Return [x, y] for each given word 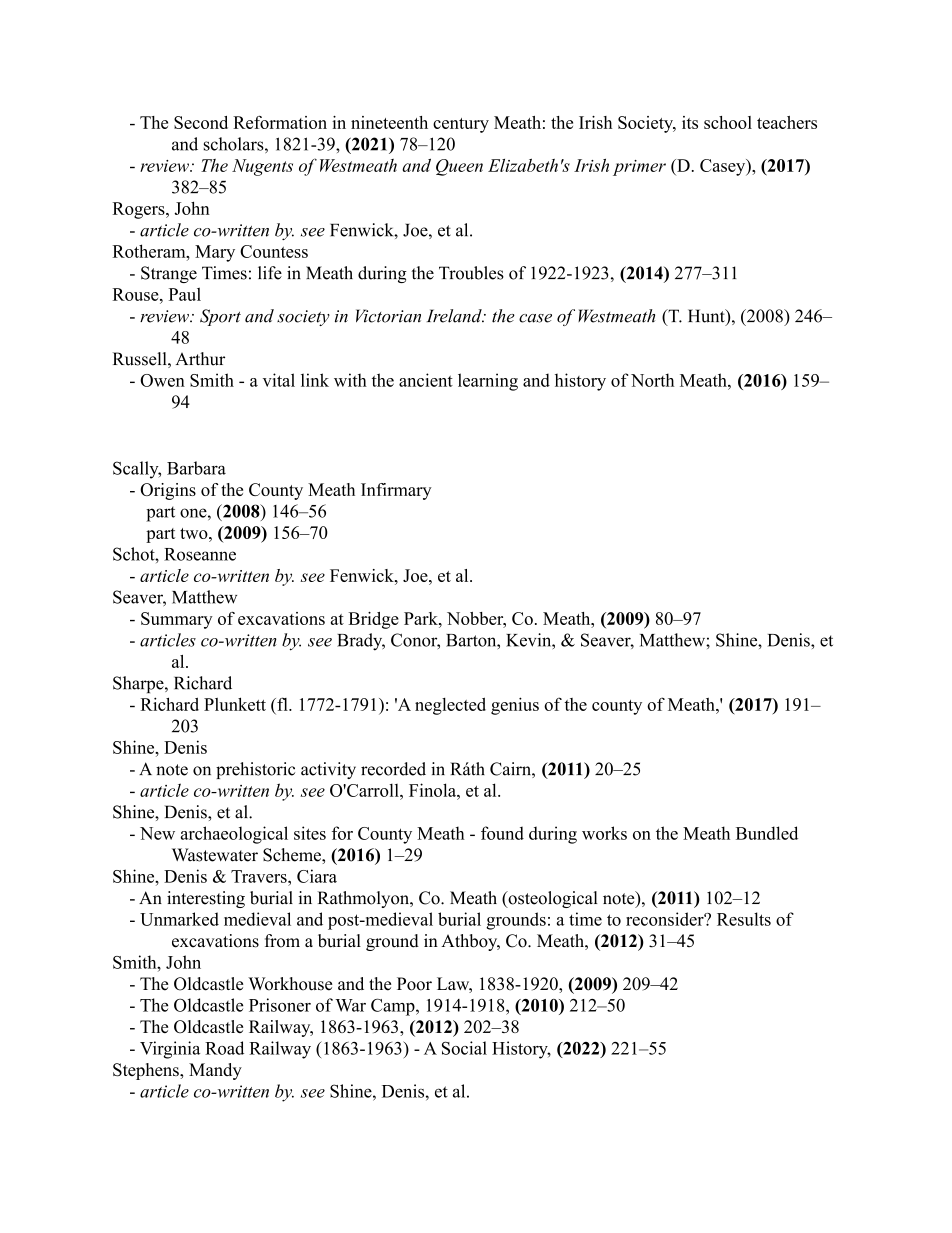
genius [515, 706]
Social [464, 1048]
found [502, 833]
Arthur [200, 359]
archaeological [234, 835]
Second [201, 122]
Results [744, 919]
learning [488, 382]
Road [224, 1048]
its [690, 122]
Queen [459, 167]
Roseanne [200, 554]
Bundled [767, 833]
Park [422, 618]
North [652, 380]
